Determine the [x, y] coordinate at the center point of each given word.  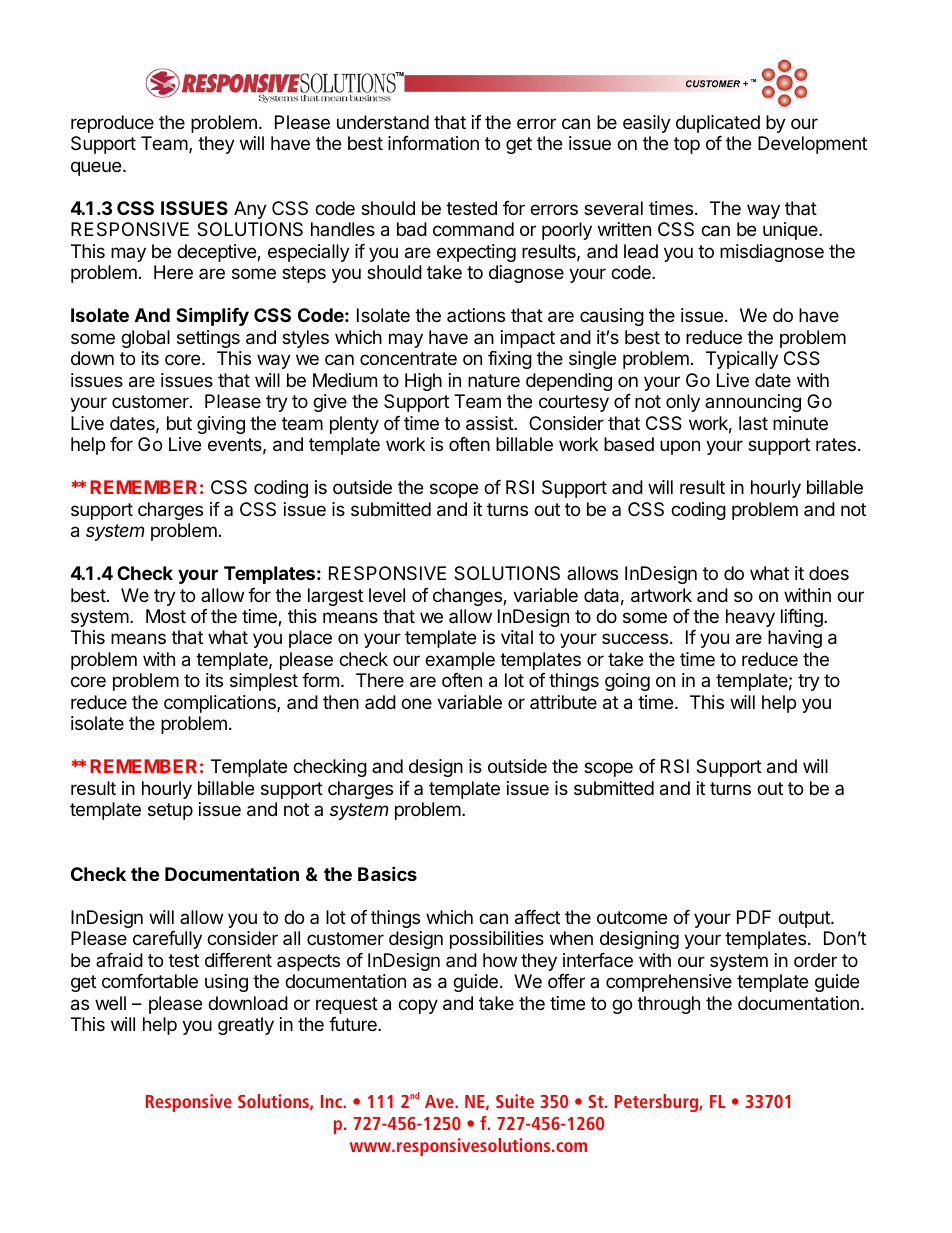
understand [383, 122]
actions [476, 315]
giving [221, 425]
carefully [167, 940]
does [829, 573]
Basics [387, 873]
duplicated [718, 124]
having [795, 639]
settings [208, 339]
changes [468, 597]
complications [221, 704]
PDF [754, 917]
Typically [742, 360]
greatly [246, 1026]
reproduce [112, 124]
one [416, 703]
